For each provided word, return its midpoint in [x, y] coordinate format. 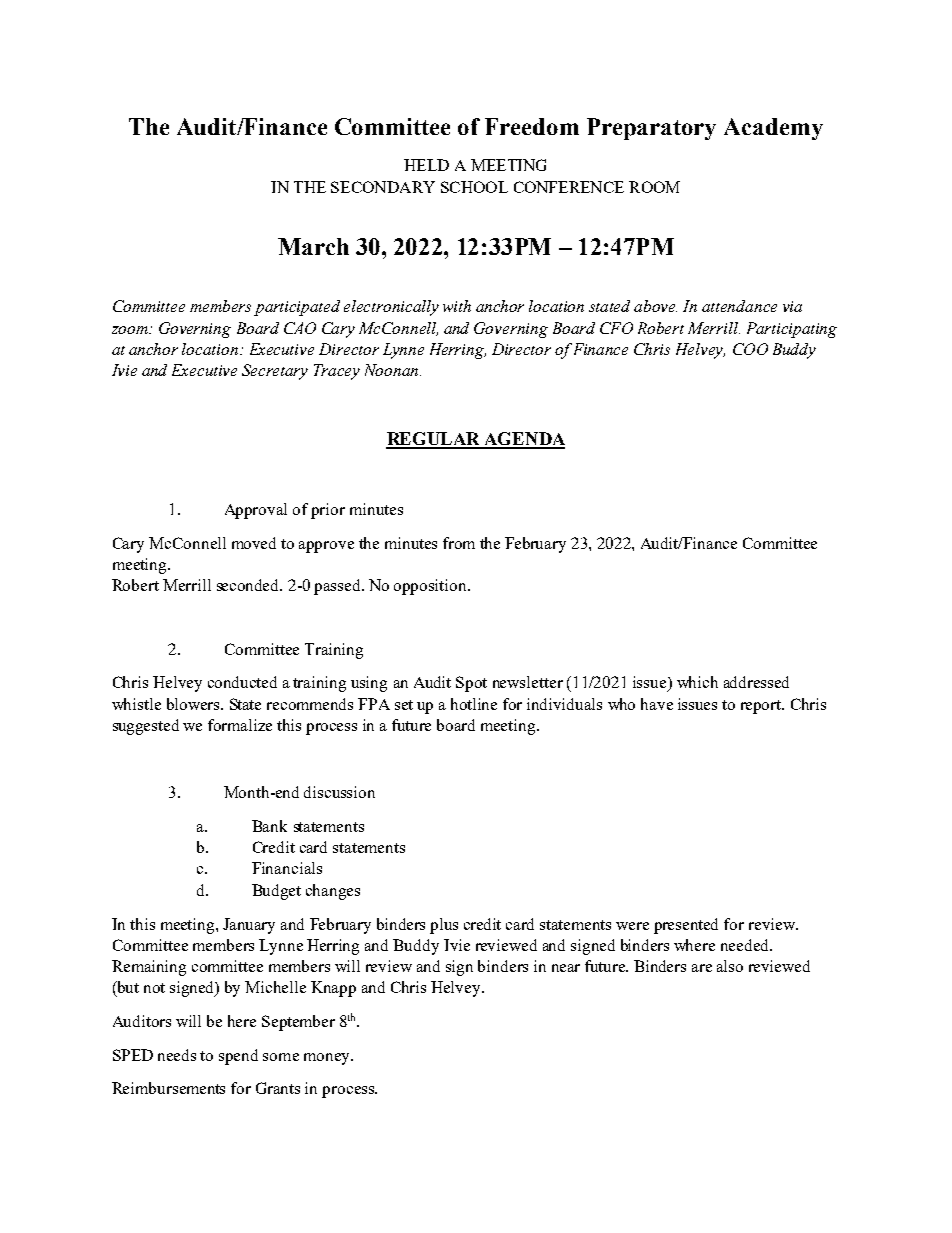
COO [750, 349]
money [328, 1059]
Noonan [391, 370]
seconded [249, 585]
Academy [773, 129]
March [313, 246]
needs [177, 1055]
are [702, 968]
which [697, 682]
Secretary [275, 372]
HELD [426, 165]
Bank [269, 826]
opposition [431, 587]
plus [444, 926]
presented [686, 926]
